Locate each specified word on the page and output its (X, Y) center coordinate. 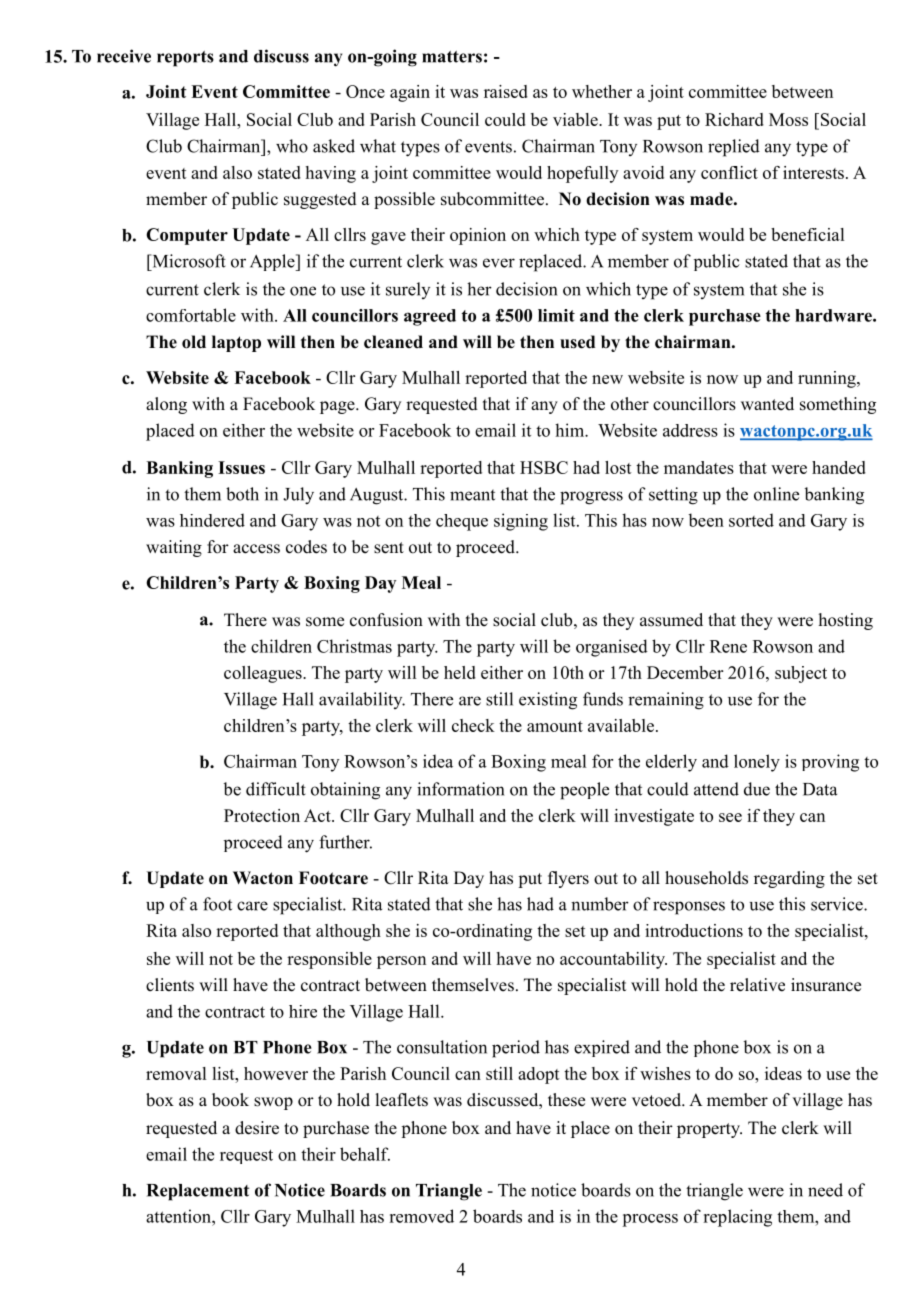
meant (472, 495)
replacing (737, 1218)
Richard (734, 119)
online (776, 494)
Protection (262, 815)
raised (506, 91)
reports (185, 59)
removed (421, 1216)
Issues (241, 467)
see (730, 817)
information (460, 789)
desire (257, 1128)
